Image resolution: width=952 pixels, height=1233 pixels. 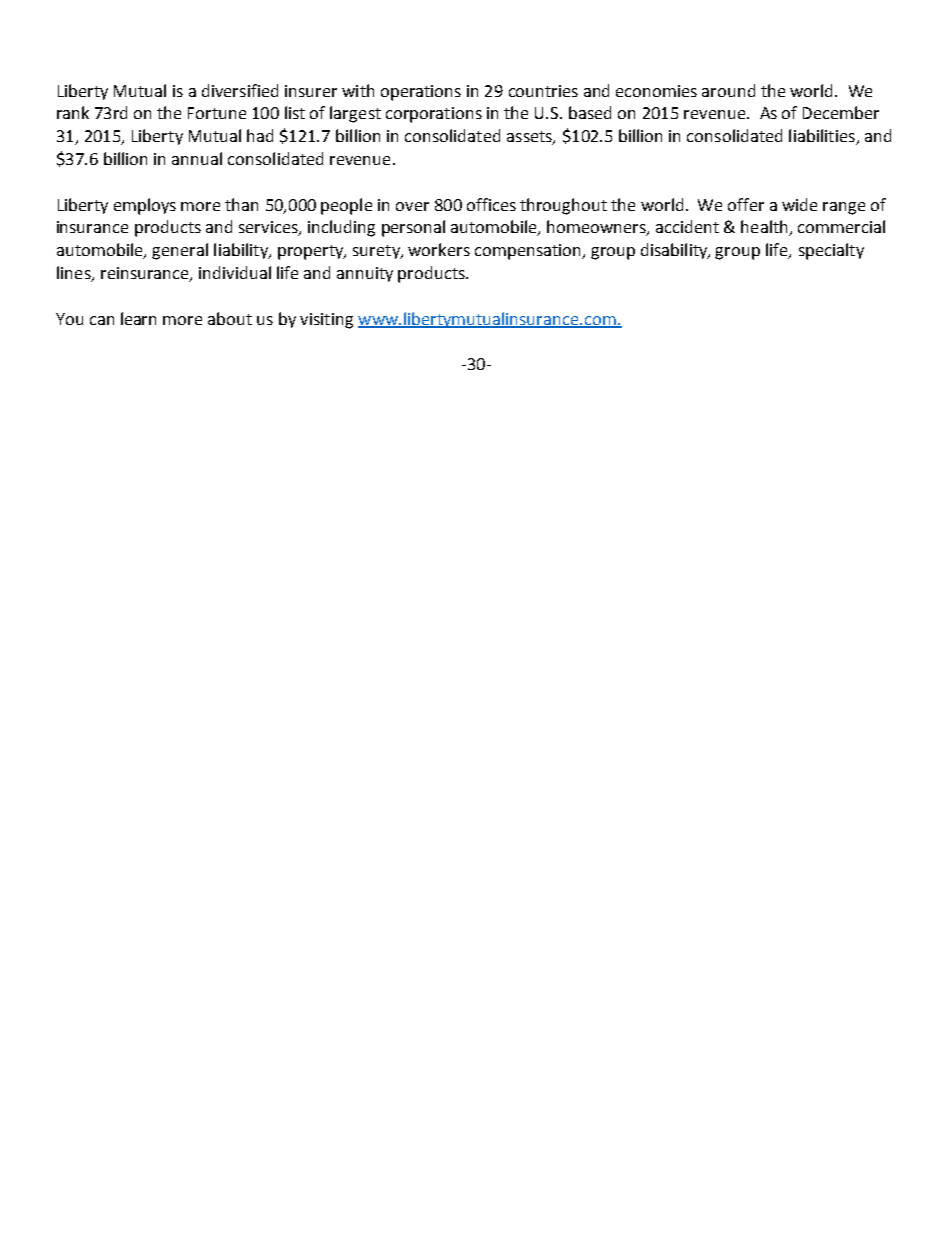 What do you see at coordinates (728, 90) in the page?
I see `around` at bounding box center [728, 90].
